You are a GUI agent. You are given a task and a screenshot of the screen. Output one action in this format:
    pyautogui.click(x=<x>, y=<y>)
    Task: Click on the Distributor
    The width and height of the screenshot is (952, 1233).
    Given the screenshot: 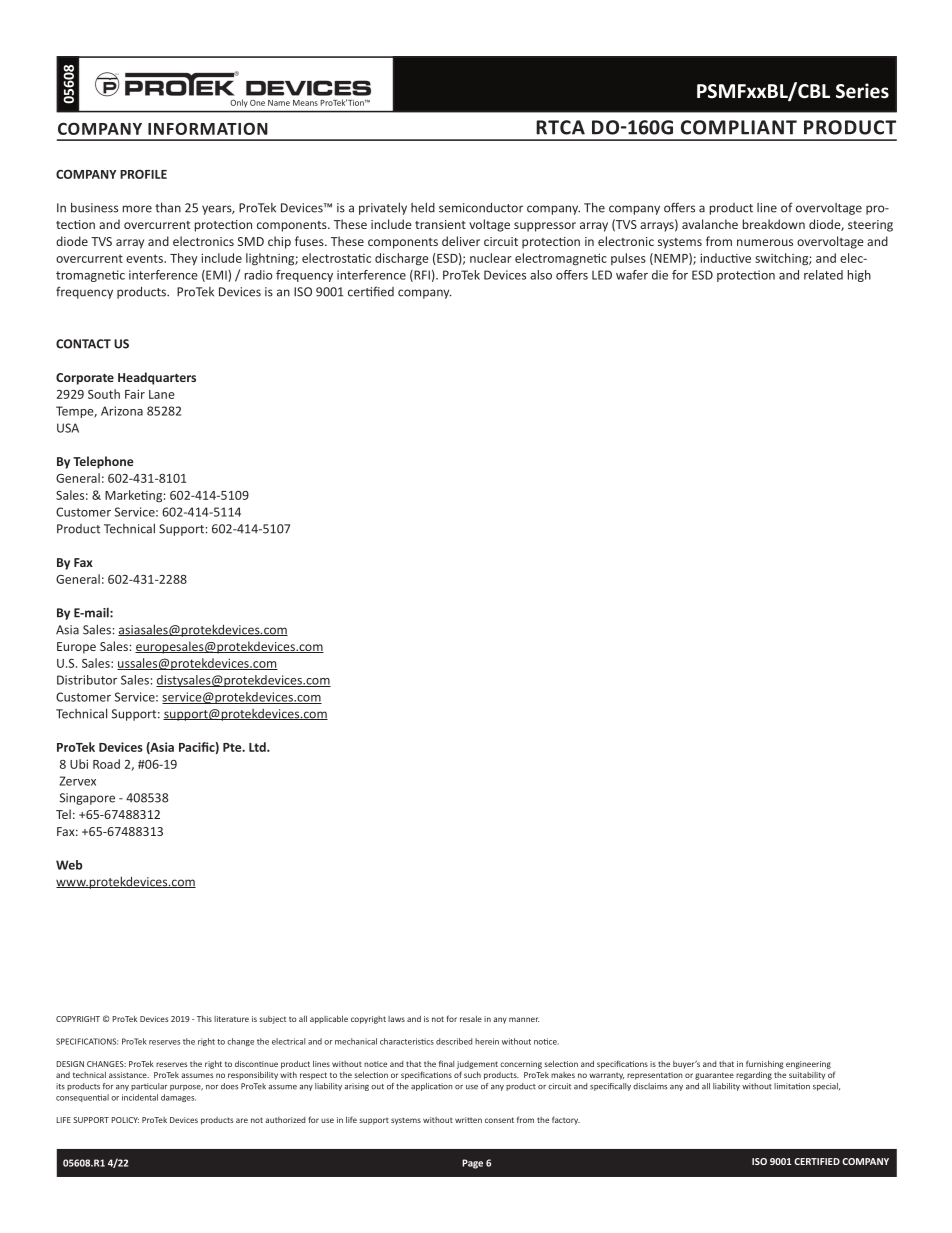 What is the action you would take?
    pyautogui.click(x=87, y=680)
